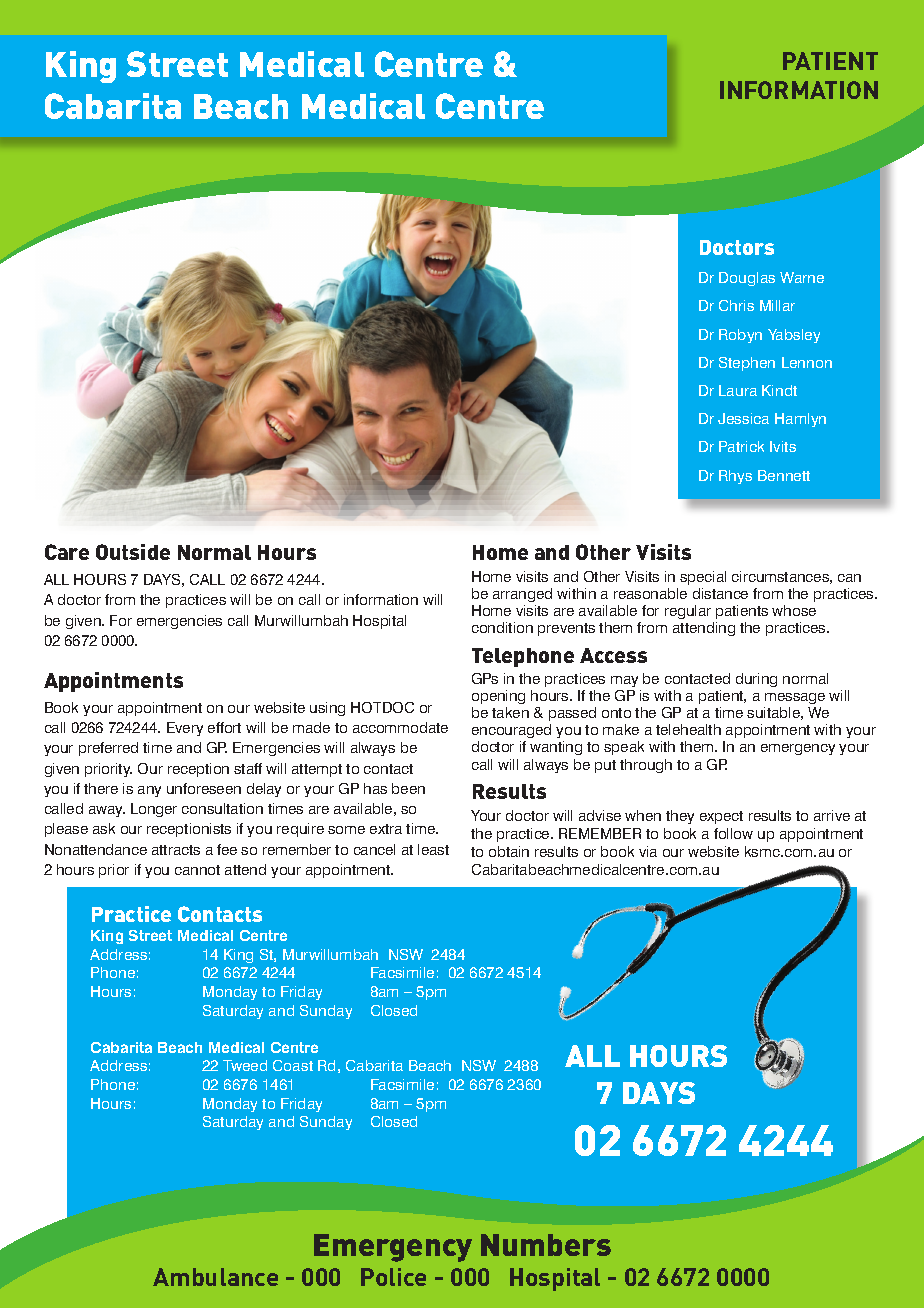  Describe the element at coordinates (703, 578) in the document. I see `special` at that location.
